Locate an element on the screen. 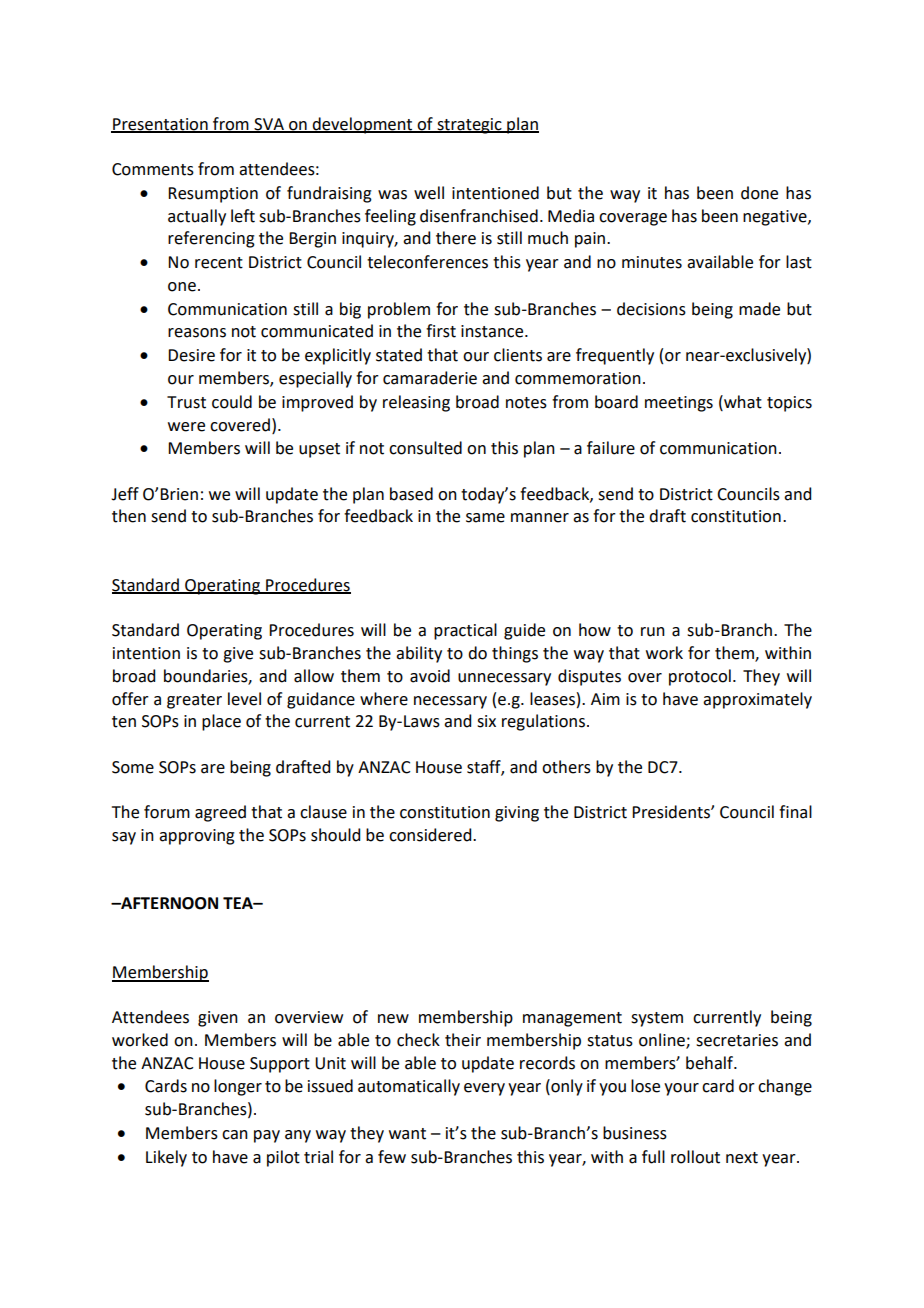 The height and width of the screenshot is (1308, 924). same is located at coordinates (485, 518).
